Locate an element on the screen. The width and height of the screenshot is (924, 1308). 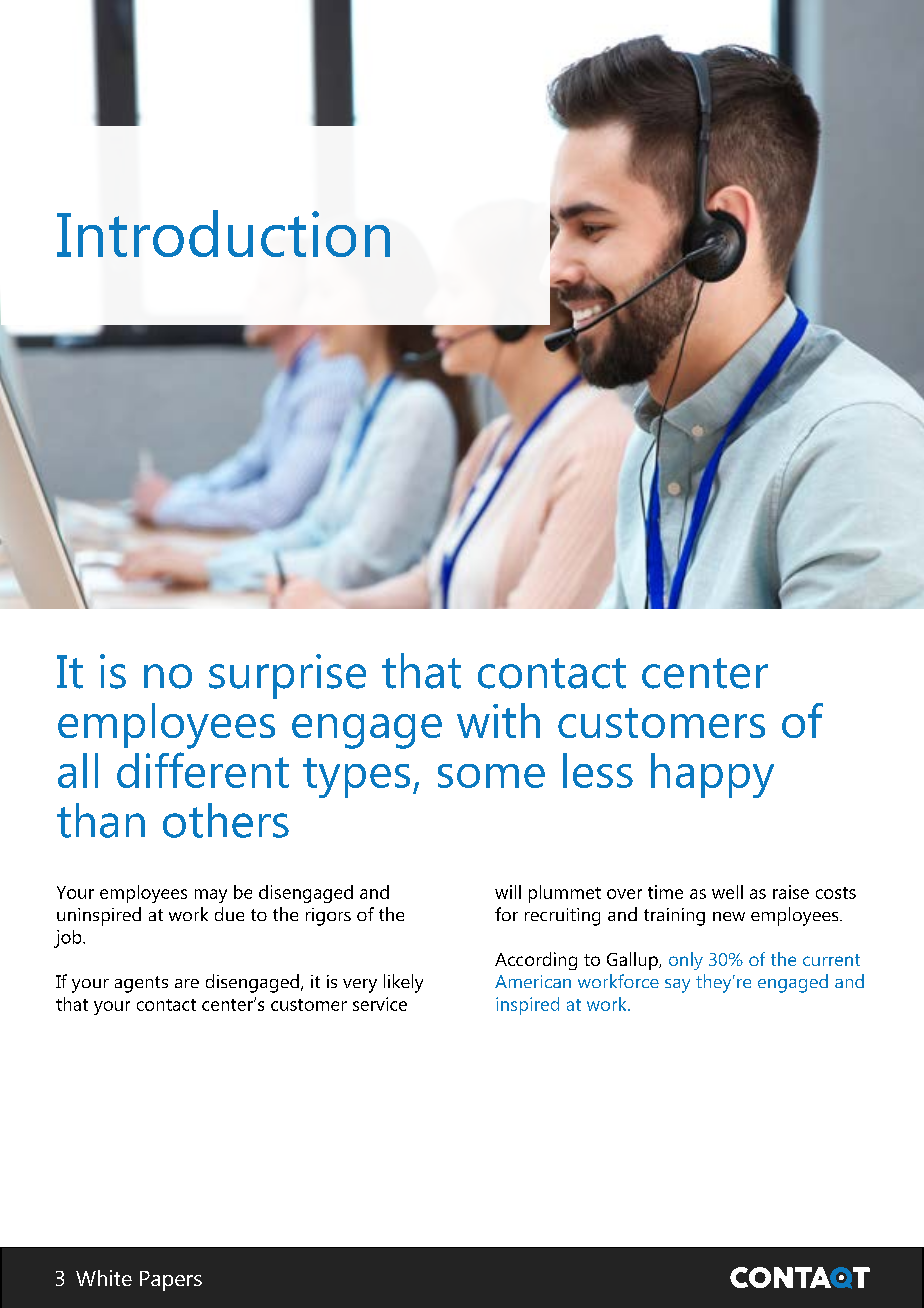
happy is located at coordinates (712, 775).
